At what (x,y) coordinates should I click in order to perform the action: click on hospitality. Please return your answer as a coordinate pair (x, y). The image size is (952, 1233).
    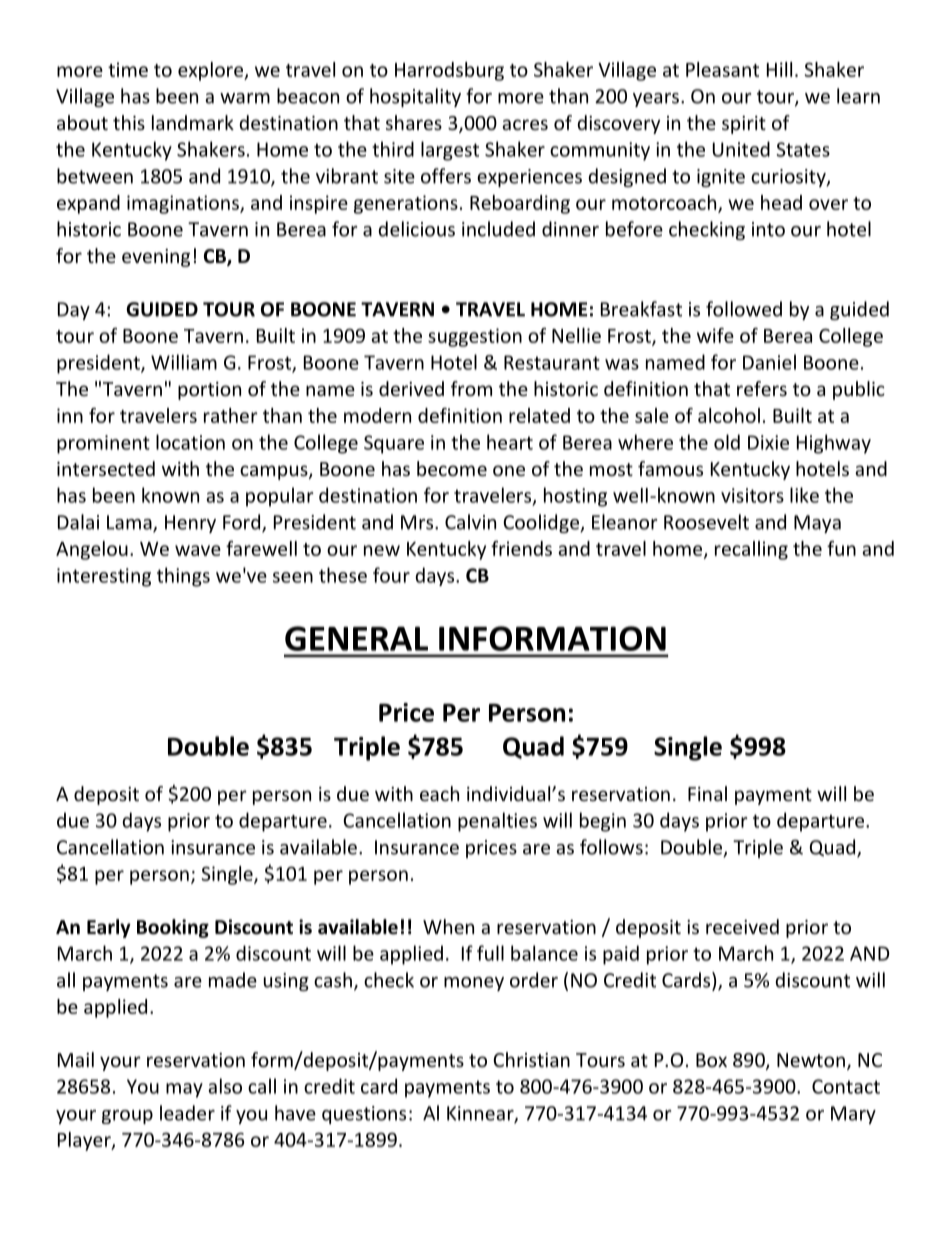
    Looking at the image, I should click on (415, 97).
